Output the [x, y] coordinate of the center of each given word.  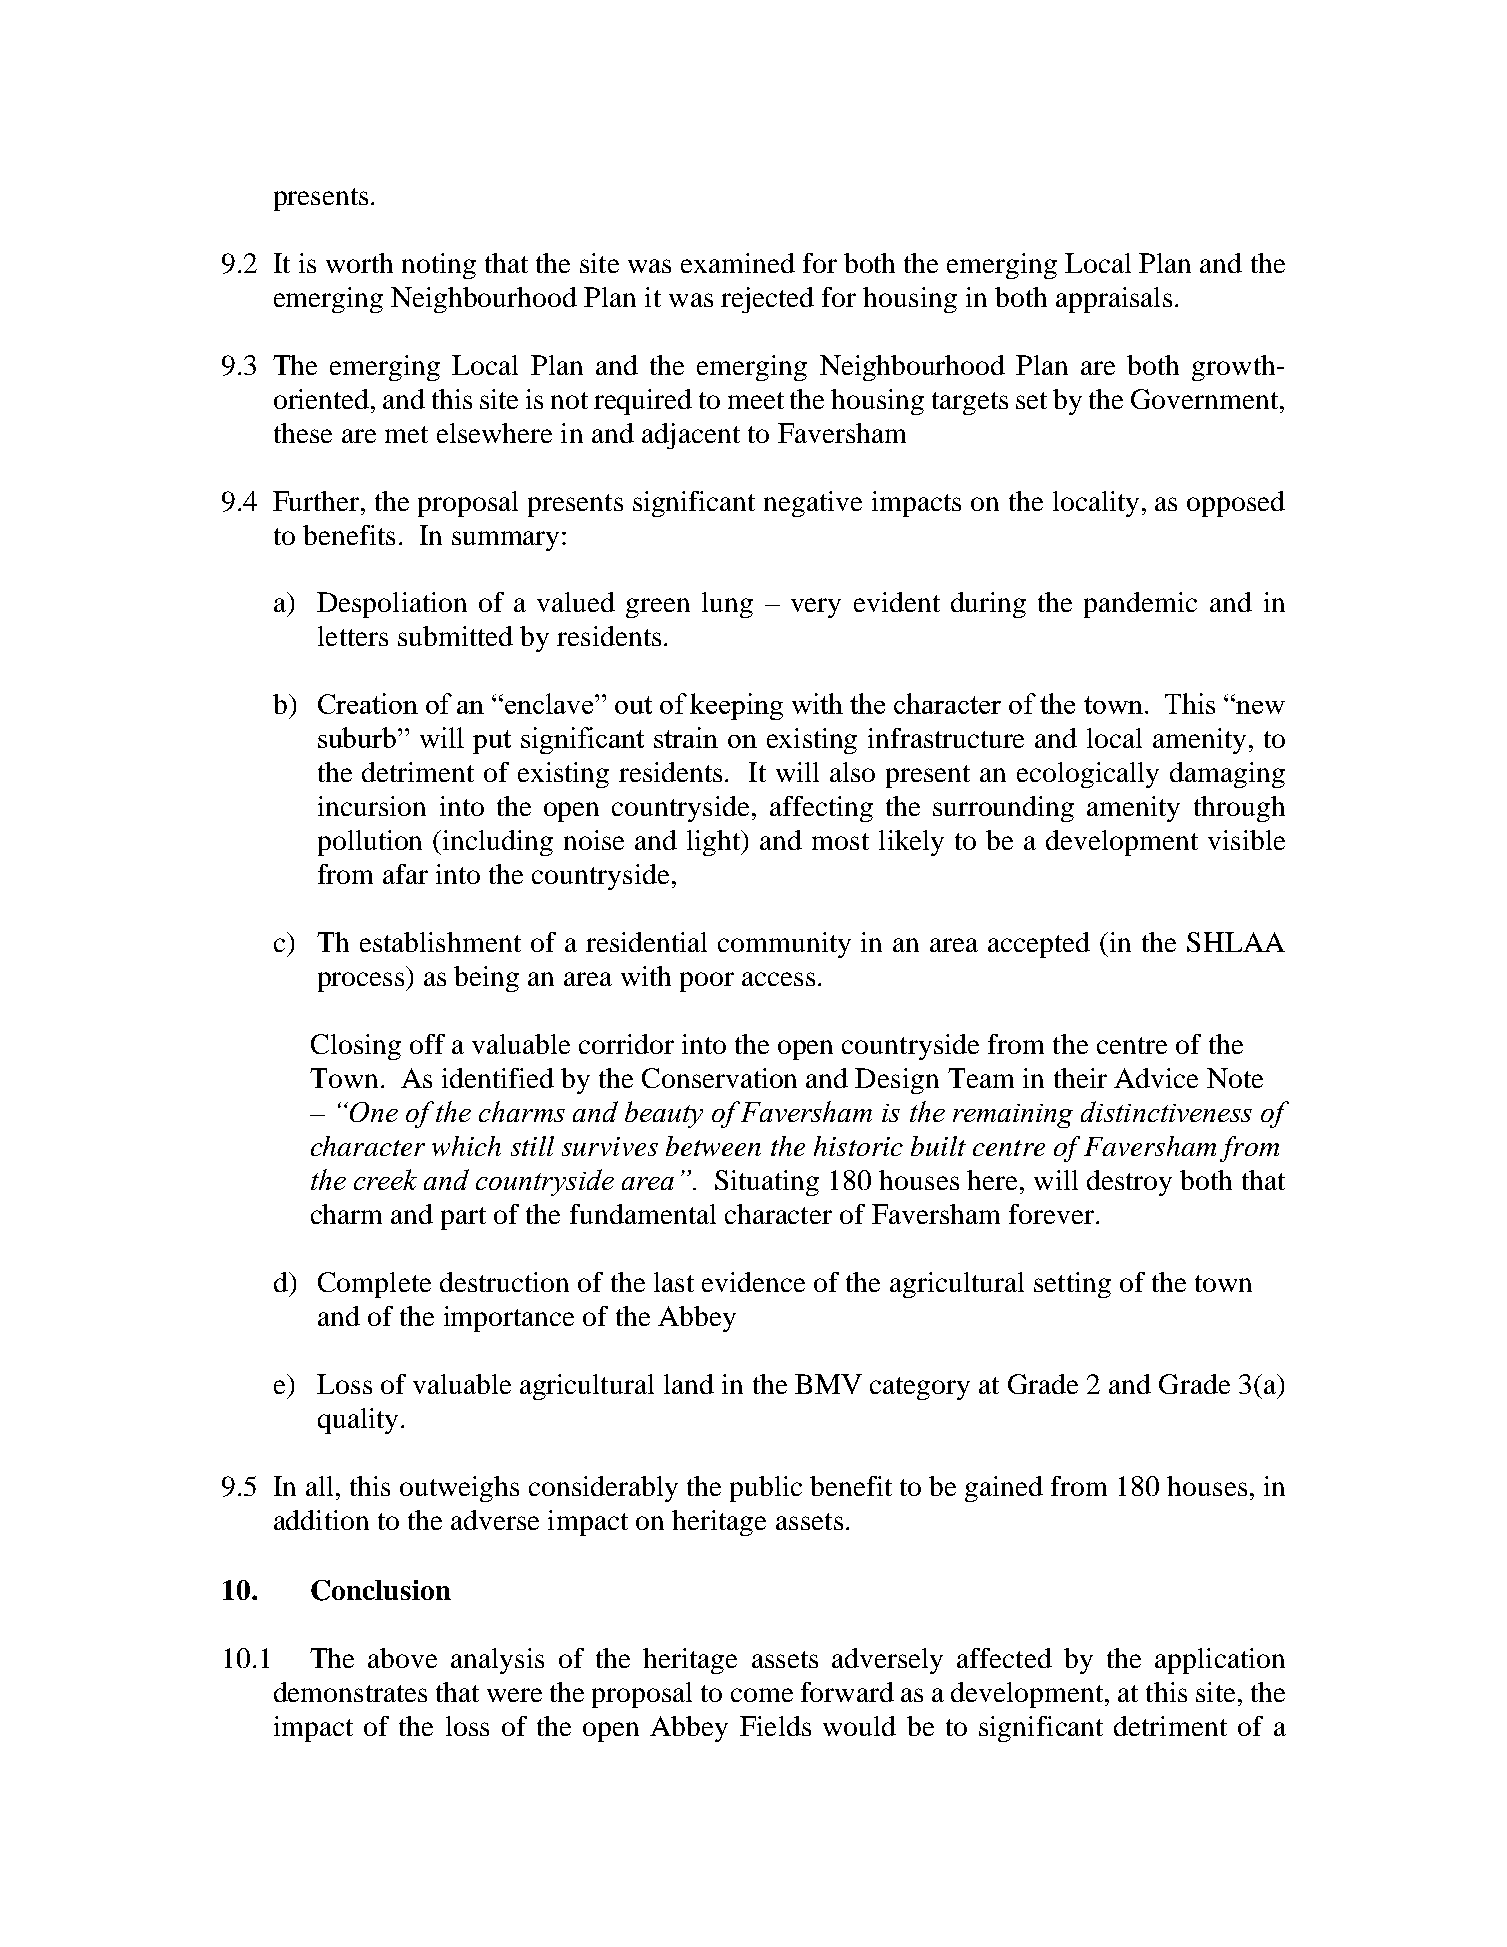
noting [439, 266]
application [1220, 1661]
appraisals [1114, 300]
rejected [767, 300]
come [762, 1695]
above [402, 1658]
